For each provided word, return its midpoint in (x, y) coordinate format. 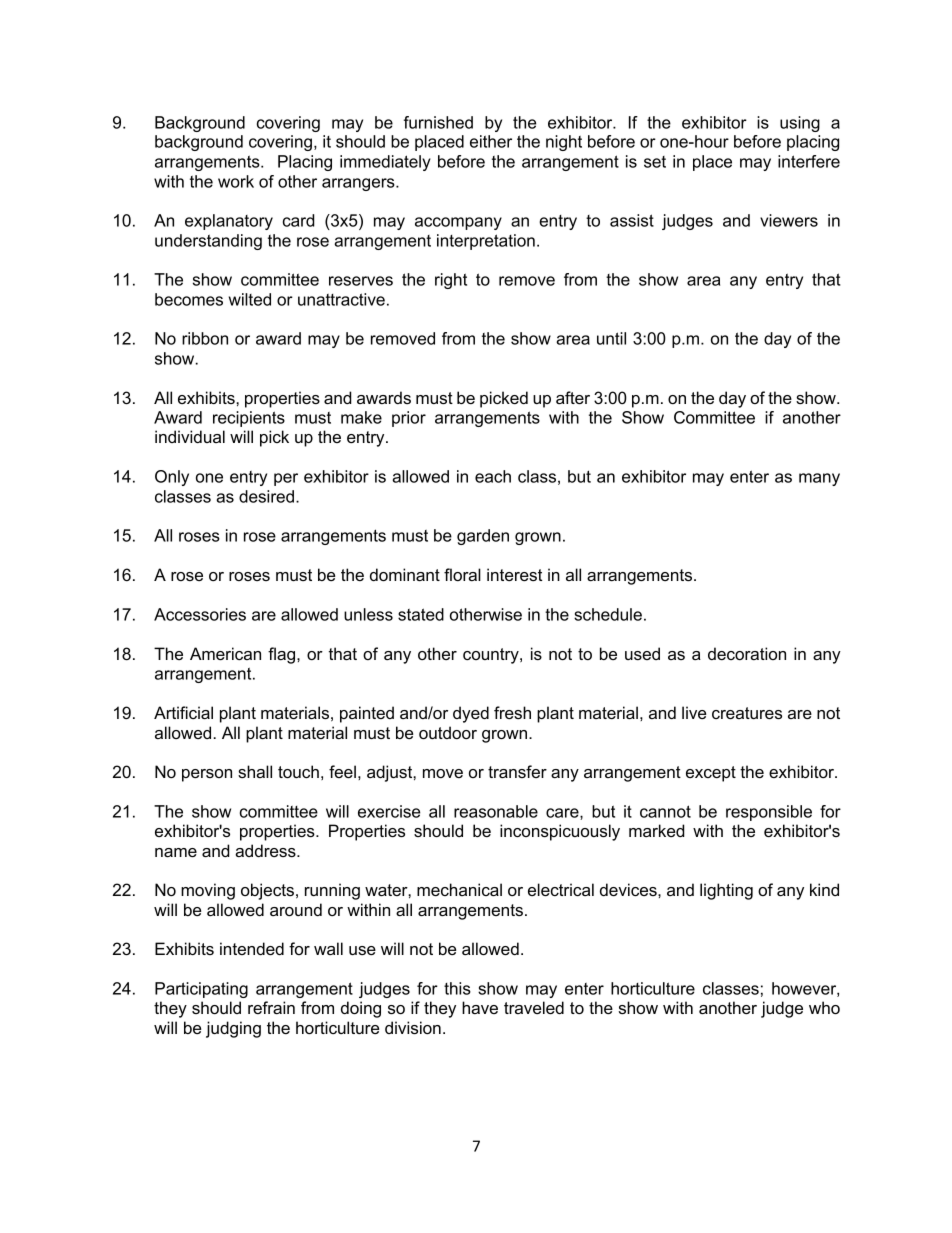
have (480, 1007)
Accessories (200, 614)
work (236, 181)
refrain (271, 1007)
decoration (747, 653)
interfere (809, 161)
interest (515, 574)
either (491, 141)
